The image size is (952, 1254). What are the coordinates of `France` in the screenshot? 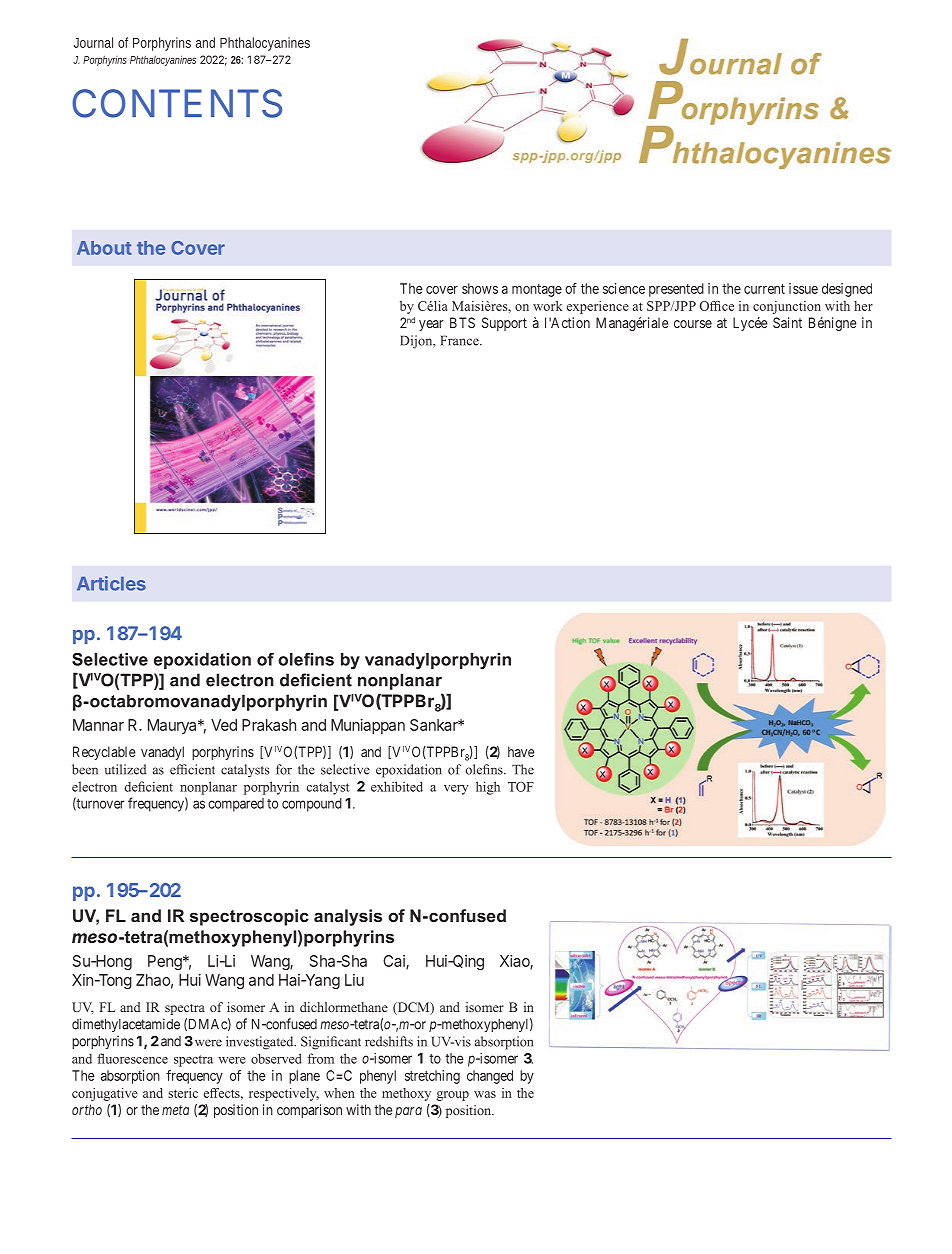 It's located at (460, 340).
